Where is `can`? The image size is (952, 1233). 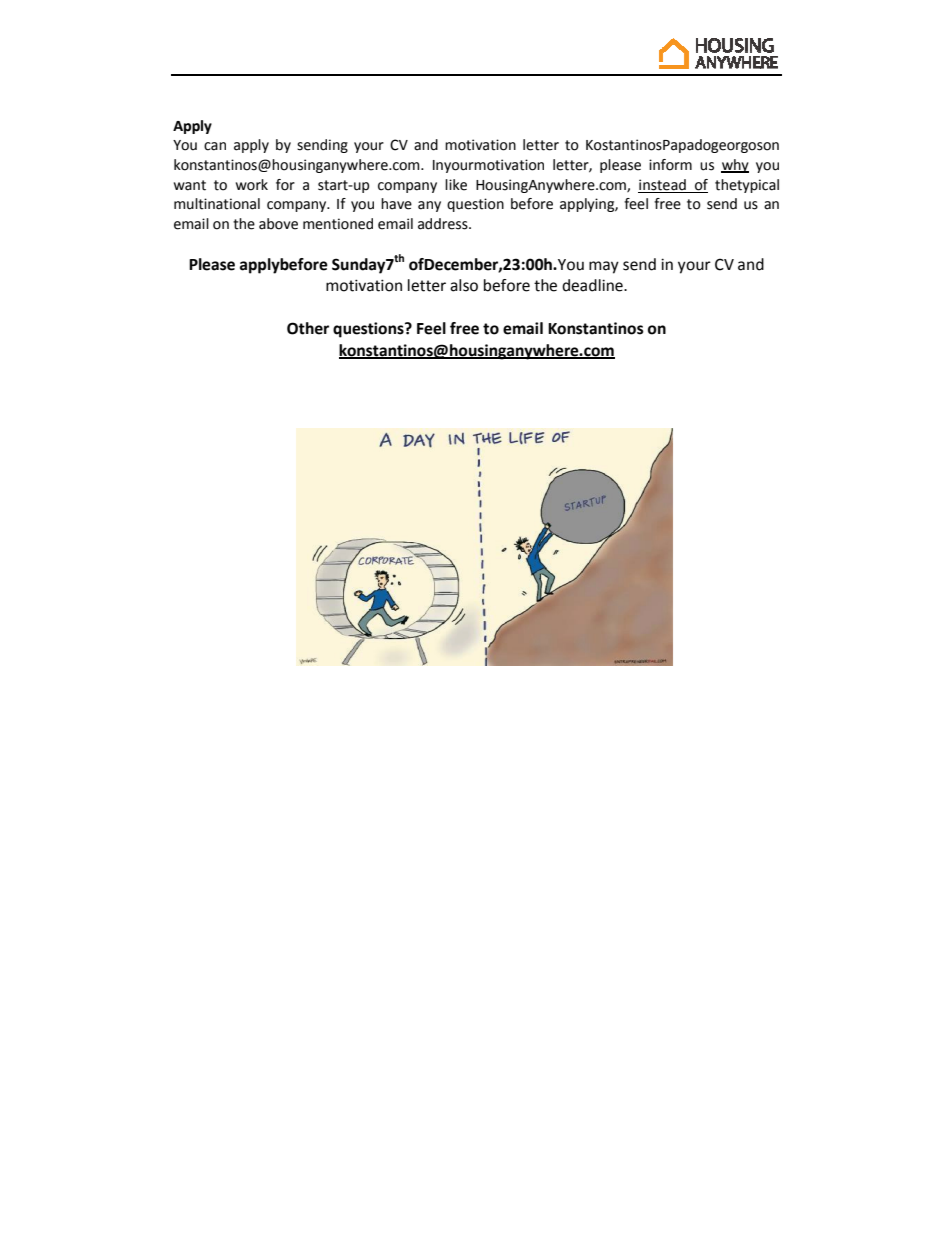 can is located at coordinates (215, 146).
